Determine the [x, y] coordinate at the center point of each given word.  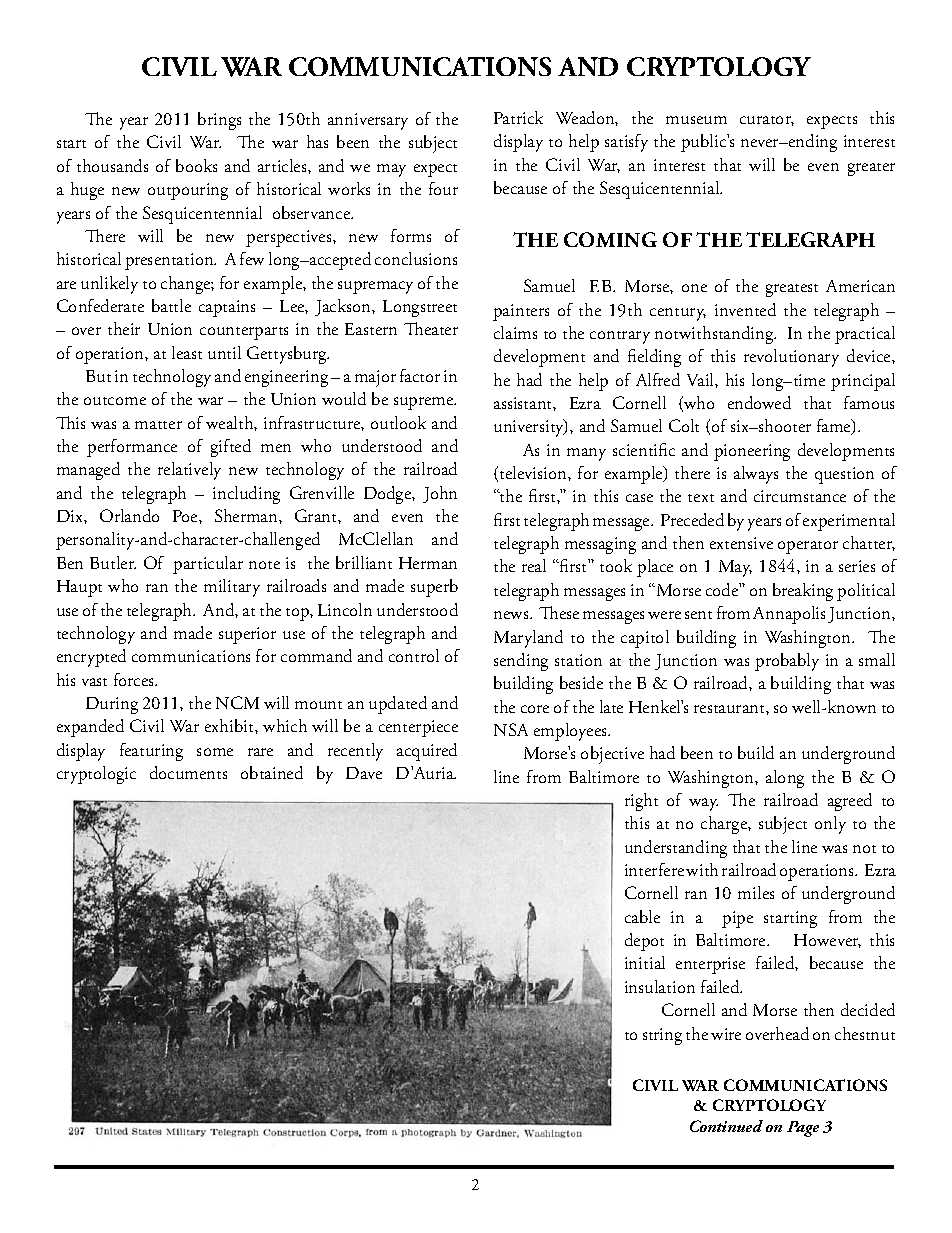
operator [808, 547]
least [187, 352]
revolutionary [791, 358]
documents [188, 772]
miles [756, 892]
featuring [151, 752]
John [440, 494]
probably [787, 662]
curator [767, 121]
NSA [511, 729]
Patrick [518, 117]
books [196, 165]
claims [515, 332]
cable [642, 916]
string [662, 1036]
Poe [186, 516]
